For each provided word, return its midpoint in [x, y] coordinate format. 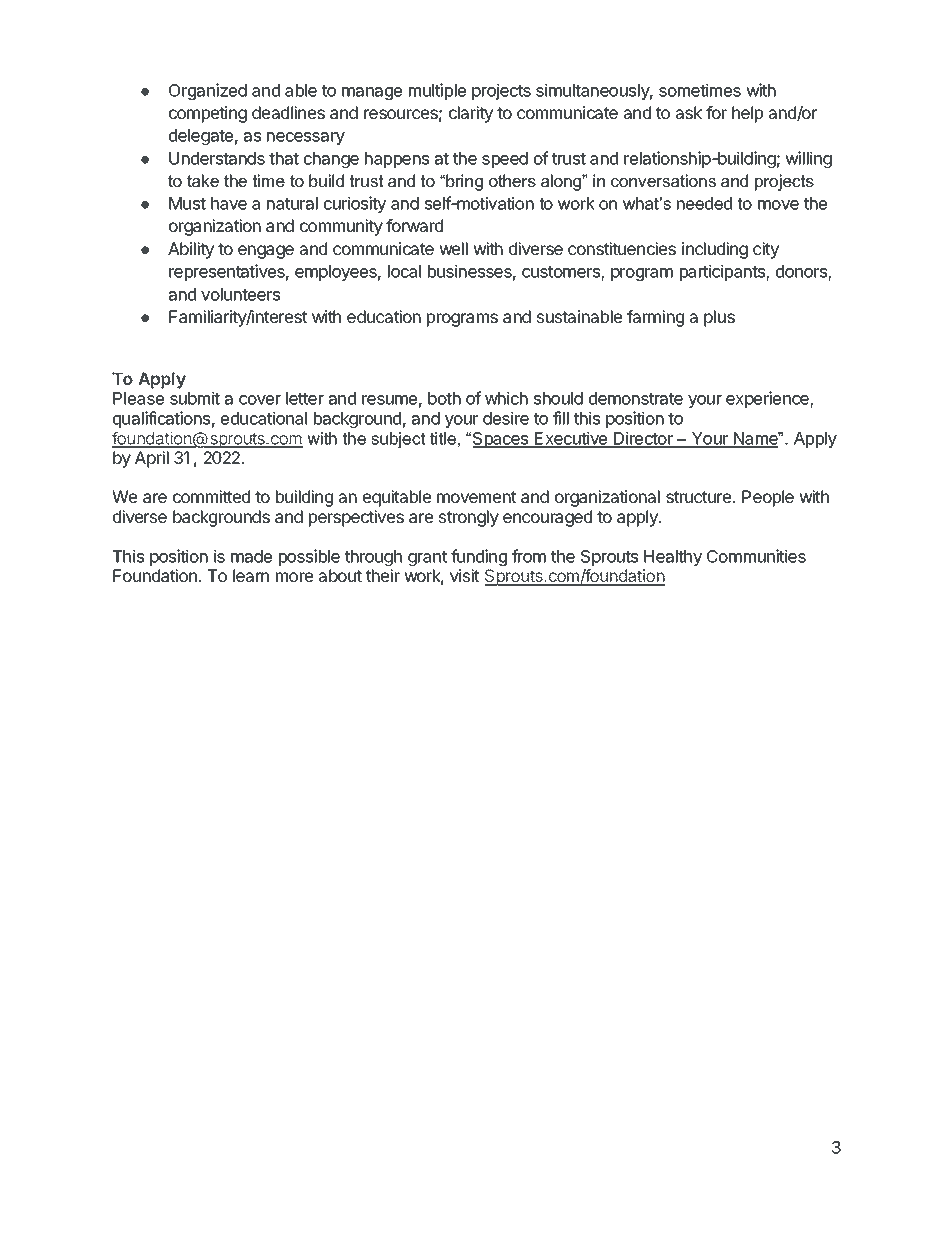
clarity [471, 114]
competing [208, 114]
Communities [756, 556]
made [251, 556]
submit [195, 398]
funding [479, 557]
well [453, 248]
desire [506, 418]
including [715, 250]
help [747, 114]
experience [768, 399]
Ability [191, 250]
